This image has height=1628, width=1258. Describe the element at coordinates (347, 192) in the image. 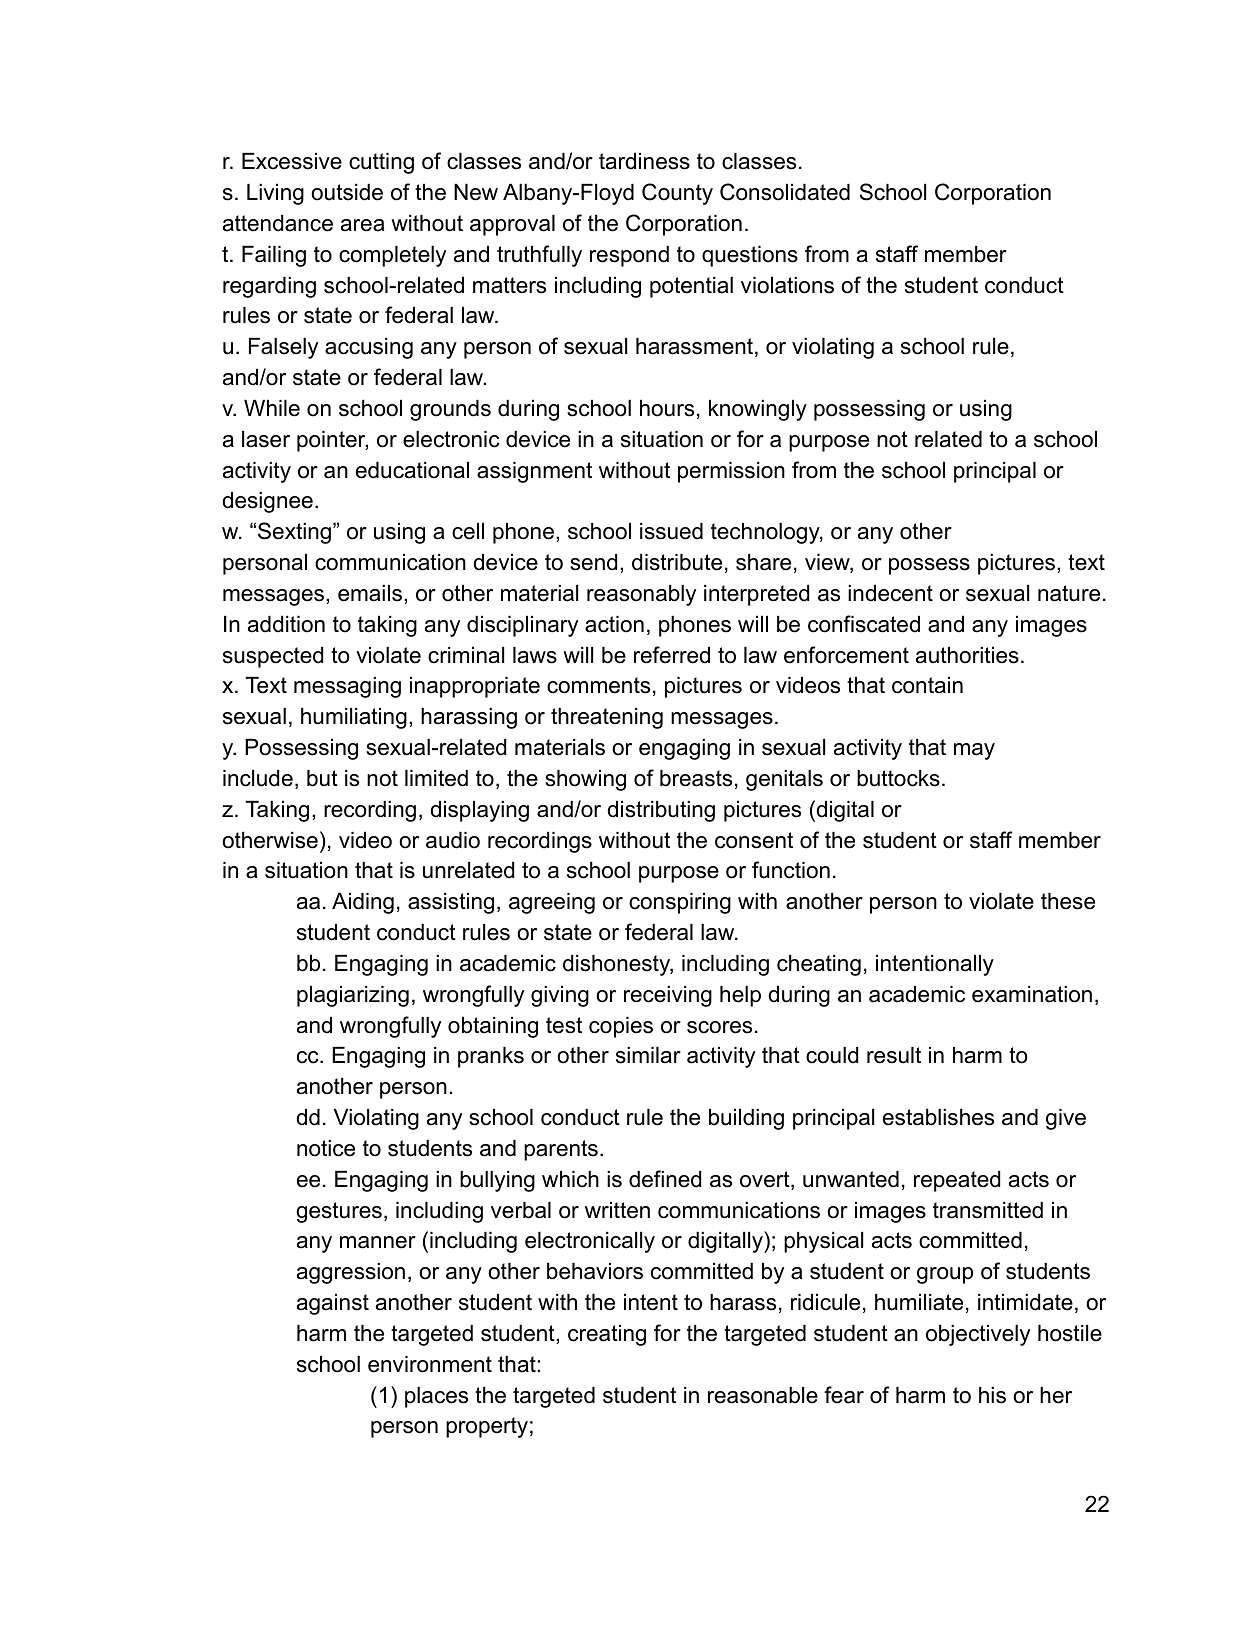

I see `outside` at that location.
